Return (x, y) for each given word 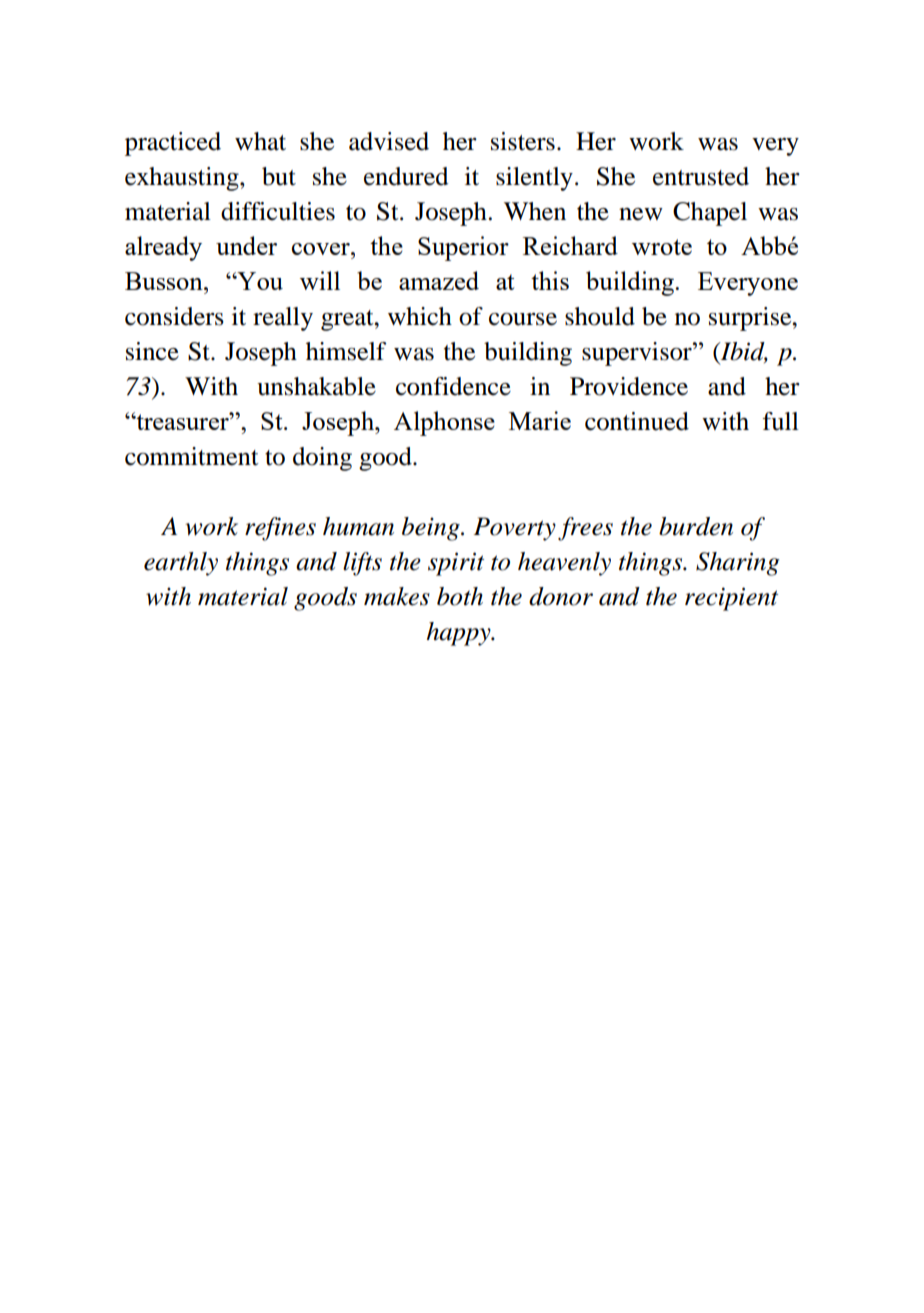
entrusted (701, 176)
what (260, 141)
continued (637, 421)
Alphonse (444, 423)
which (420, 316)
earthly (181, 564)
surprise (751, 319)
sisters (523, 141)
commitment (192, 456)
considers (174, 316)
